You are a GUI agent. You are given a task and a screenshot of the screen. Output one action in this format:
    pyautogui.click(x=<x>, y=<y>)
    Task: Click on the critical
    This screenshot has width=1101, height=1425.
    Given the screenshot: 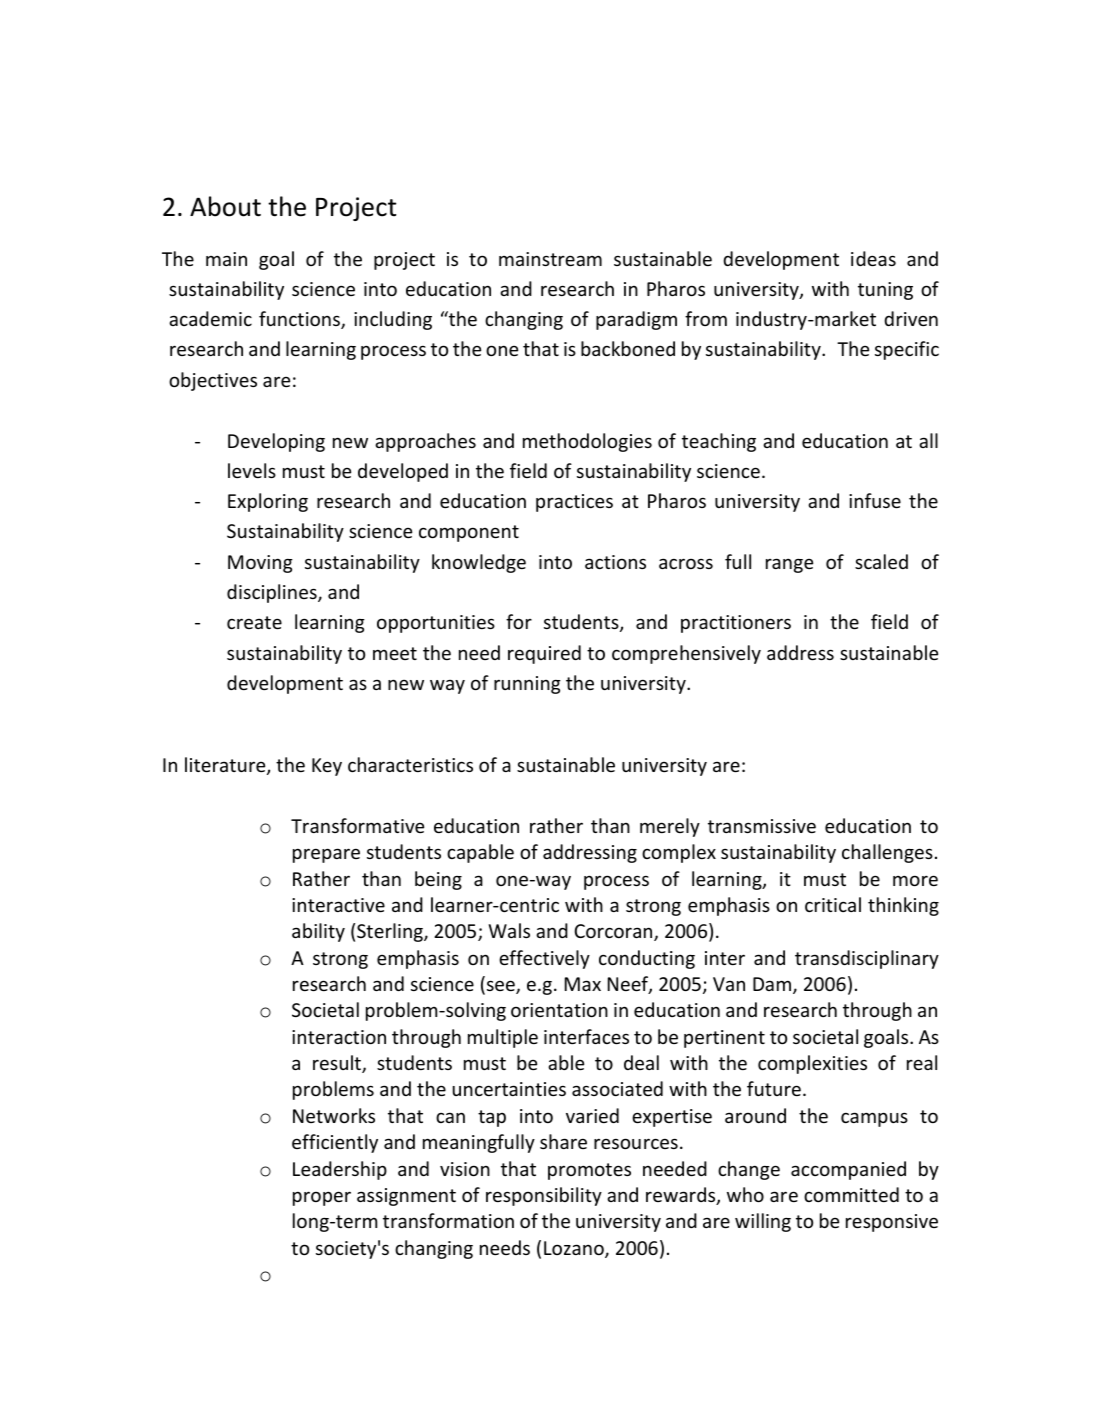 What is the action you would take?
    pyautogui.click(x=833, y=904)
